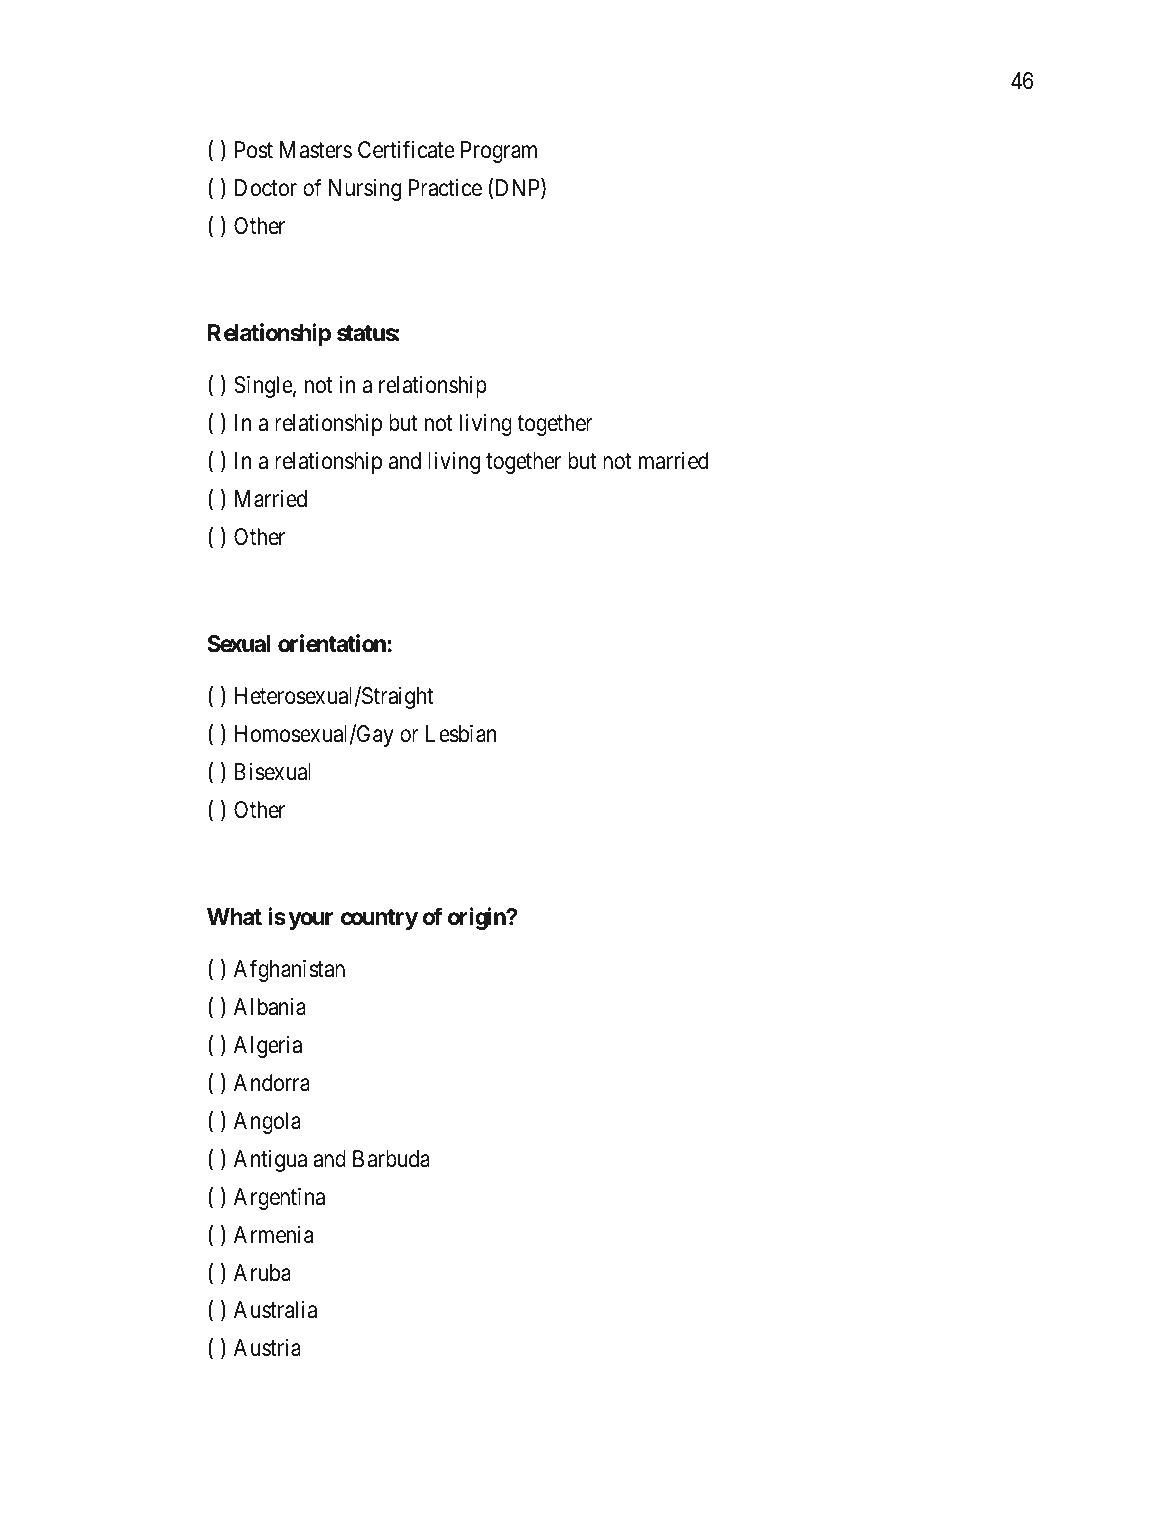 The width and height of the screenshot is (1171, 1515). Describe the element at coordinates (379, 919) in the screenshot. I see `country` at that location.
